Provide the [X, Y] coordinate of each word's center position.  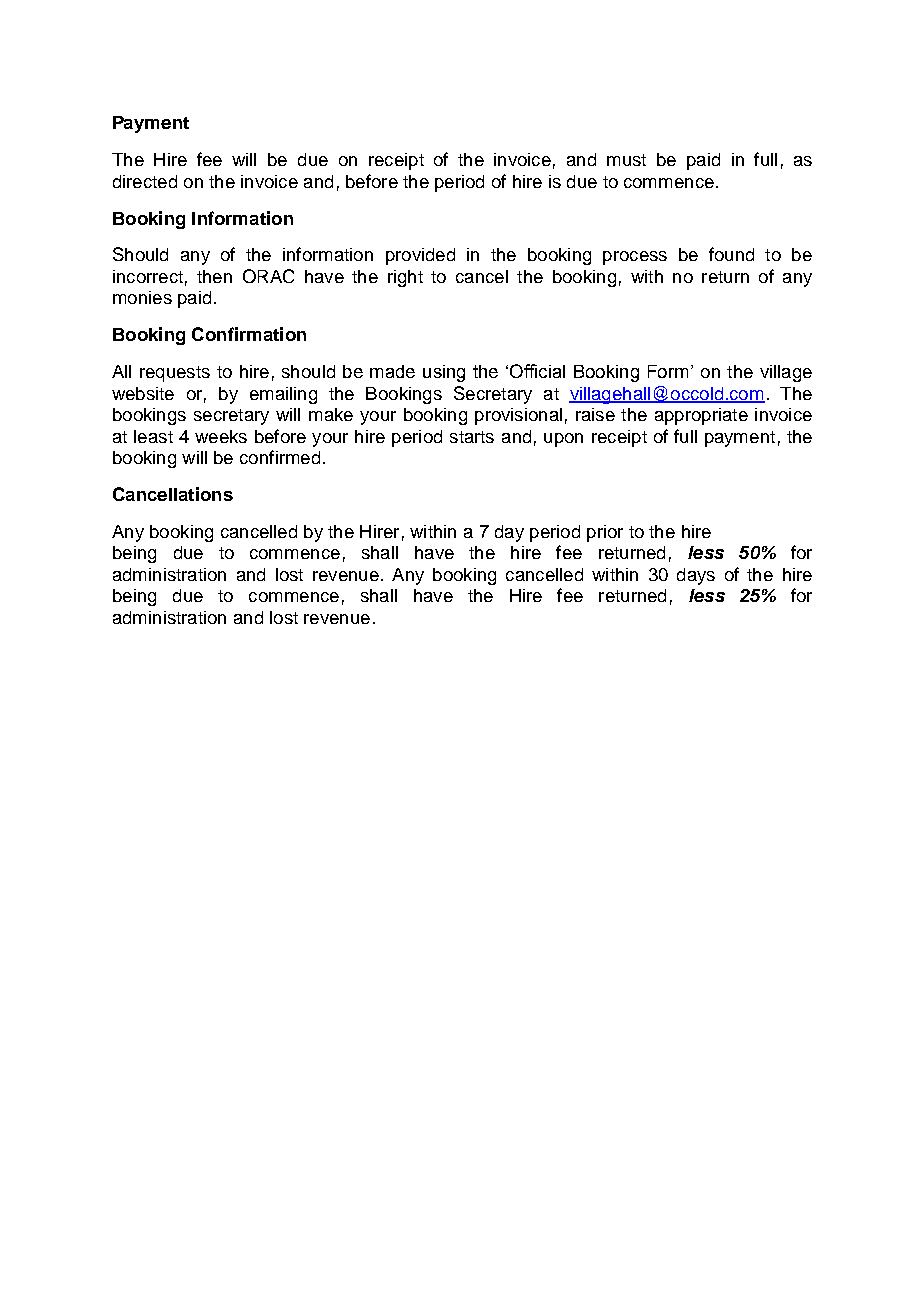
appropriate [701, 416]
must [626, 160]
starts [472, 437]
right [405, 278]
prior [605, 533]
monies [142, 297]
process [635, 258]
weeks [221, 436]
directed [145, 181]
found [731, 254]
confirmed [280, 457]
